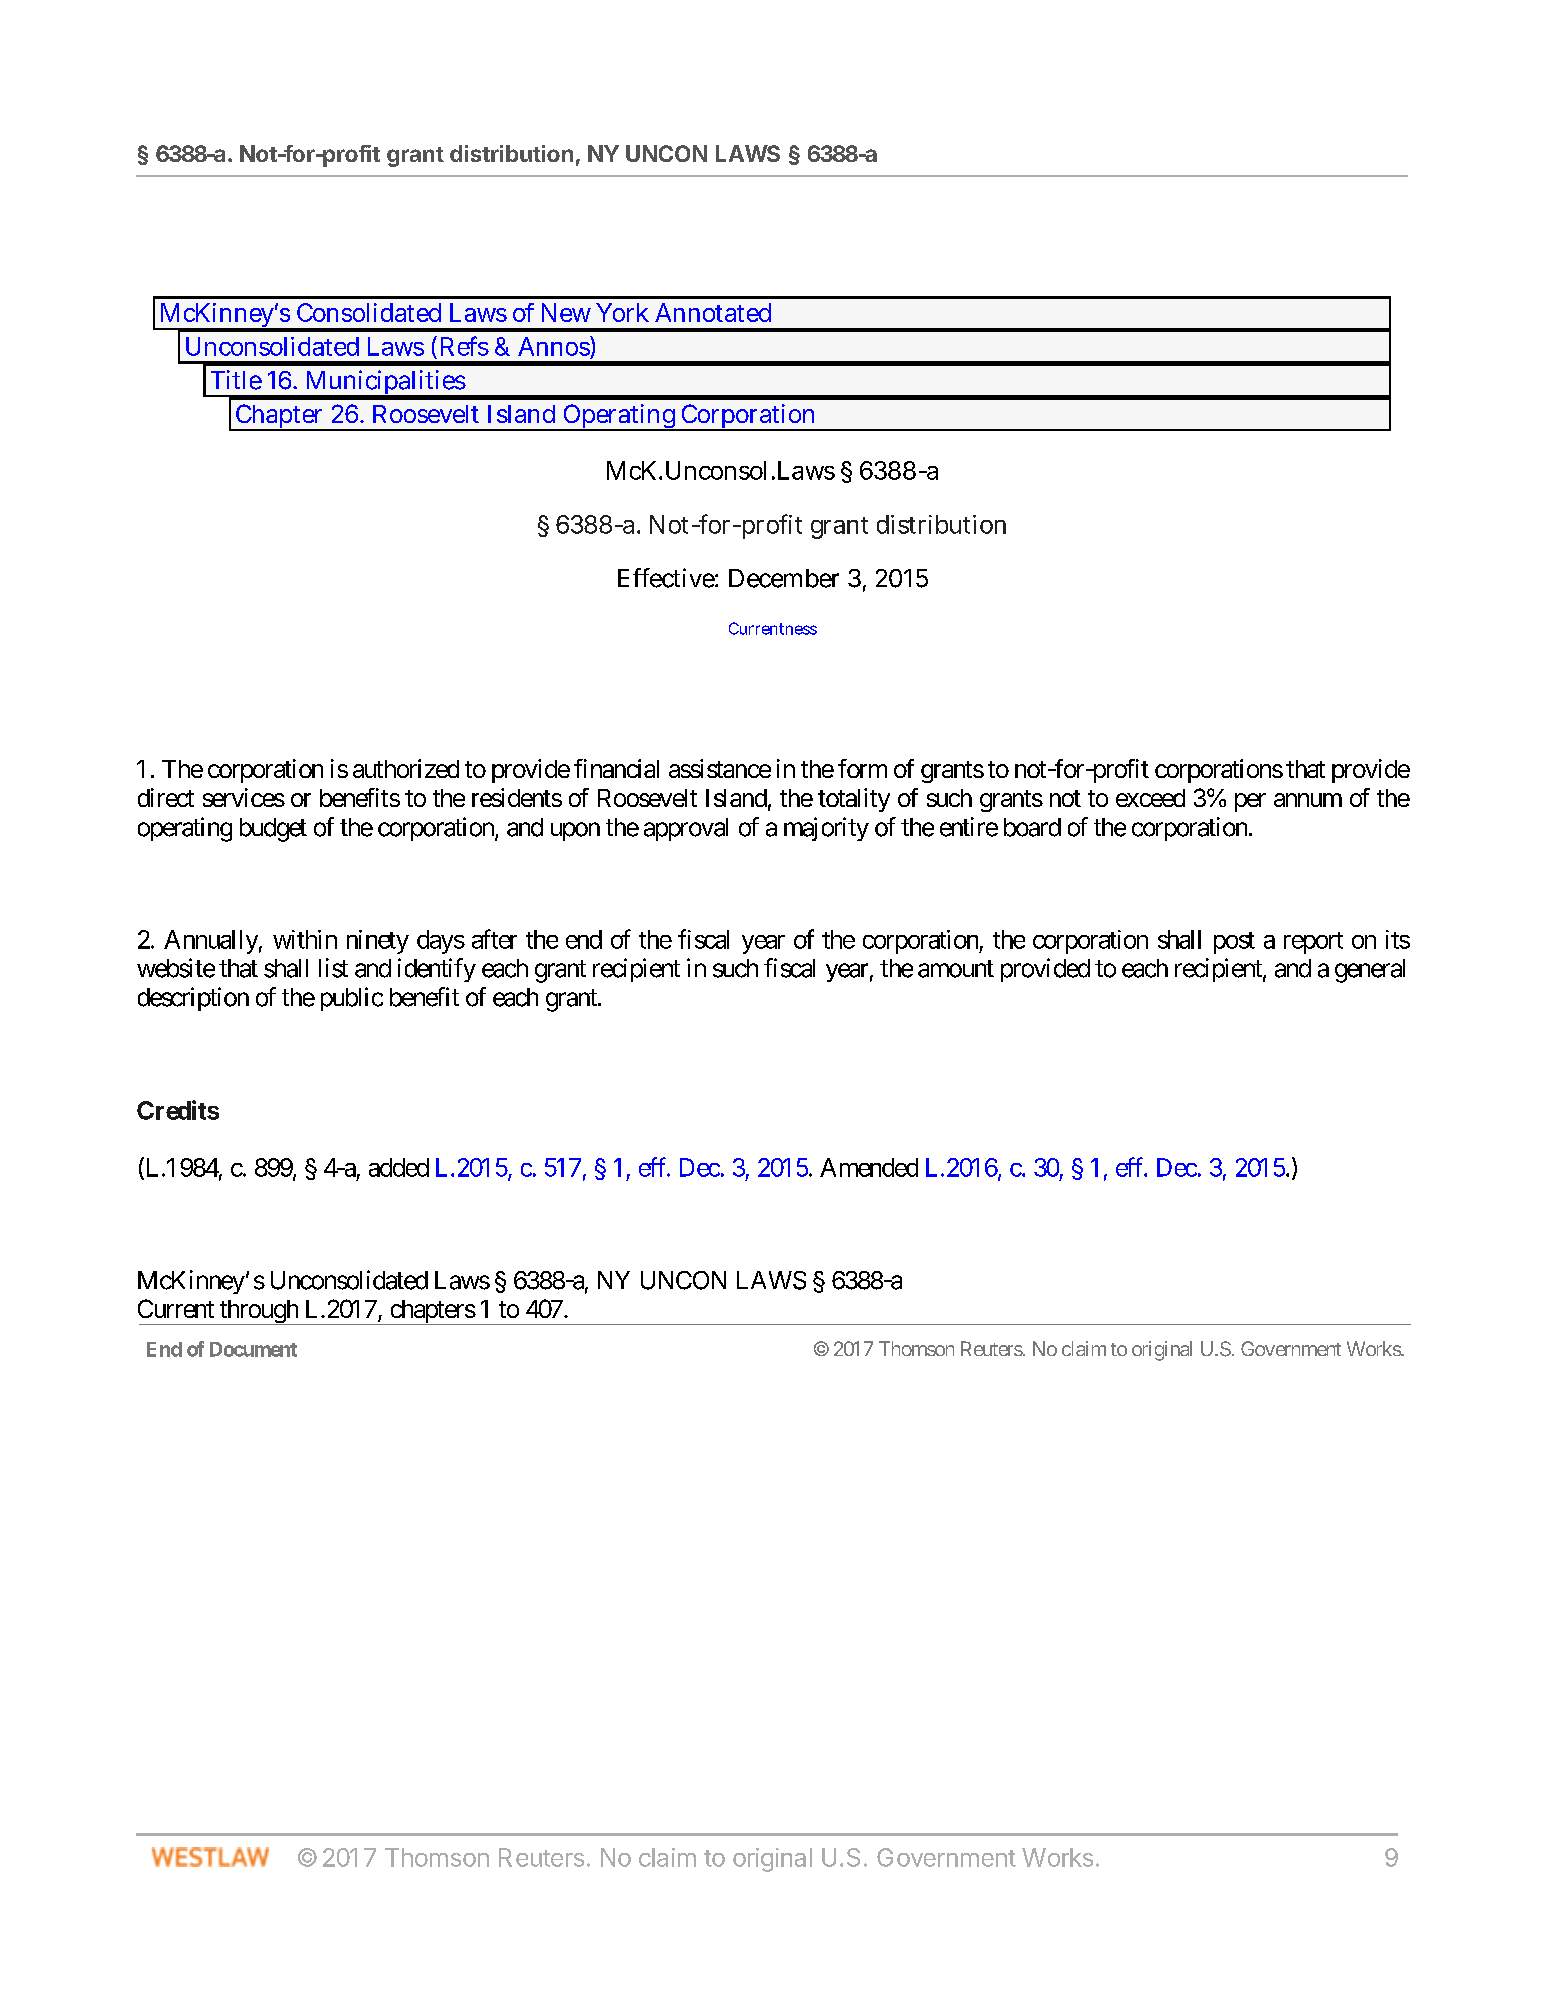 The width and height of the screenshot is (1544, 1998). I want to click on York, so click(622, 312).
